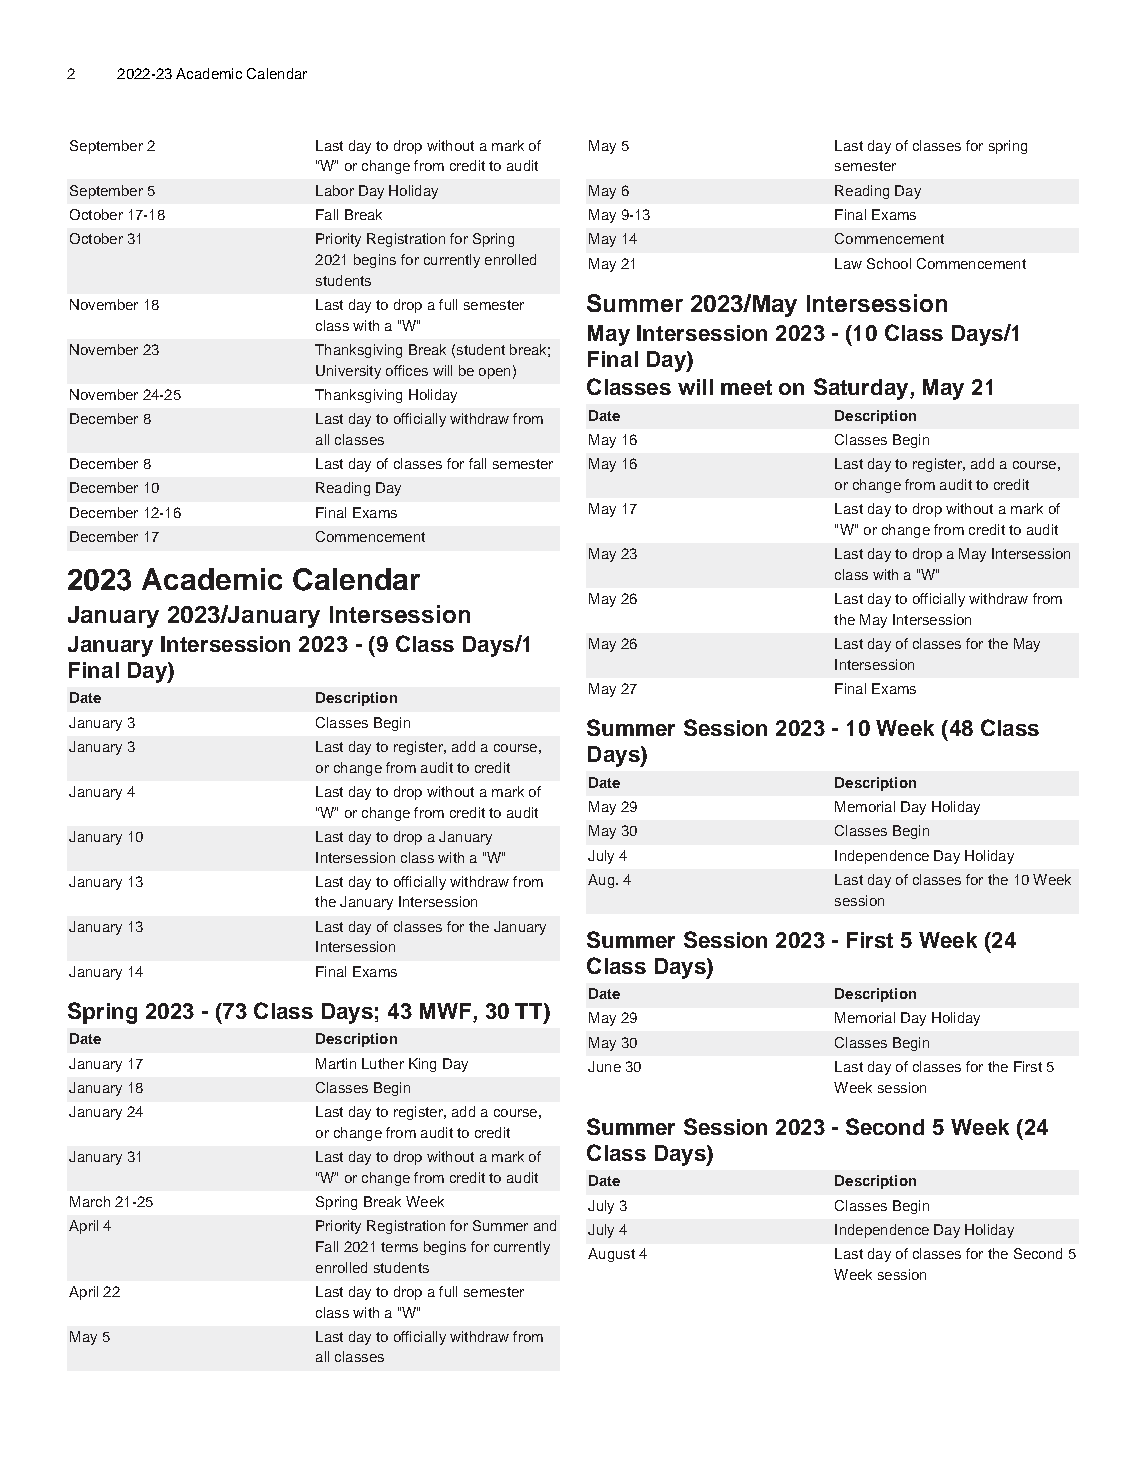 The width and height of the screenshot is (1146, 1483). I want to click on open, so click(494, 373).
